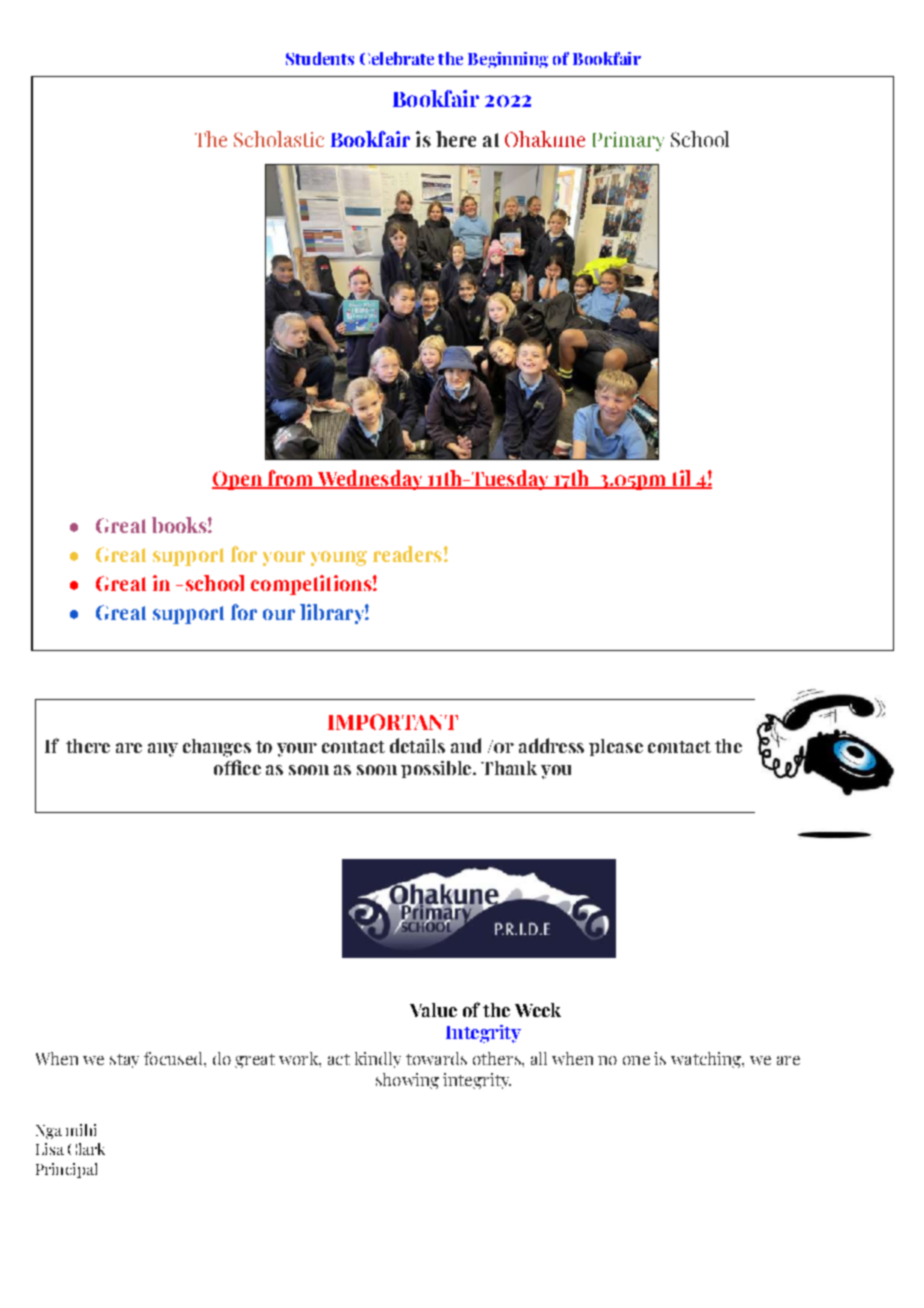 This document has height=1308, width=924. I want to click on Primary, so click(628, 141).
